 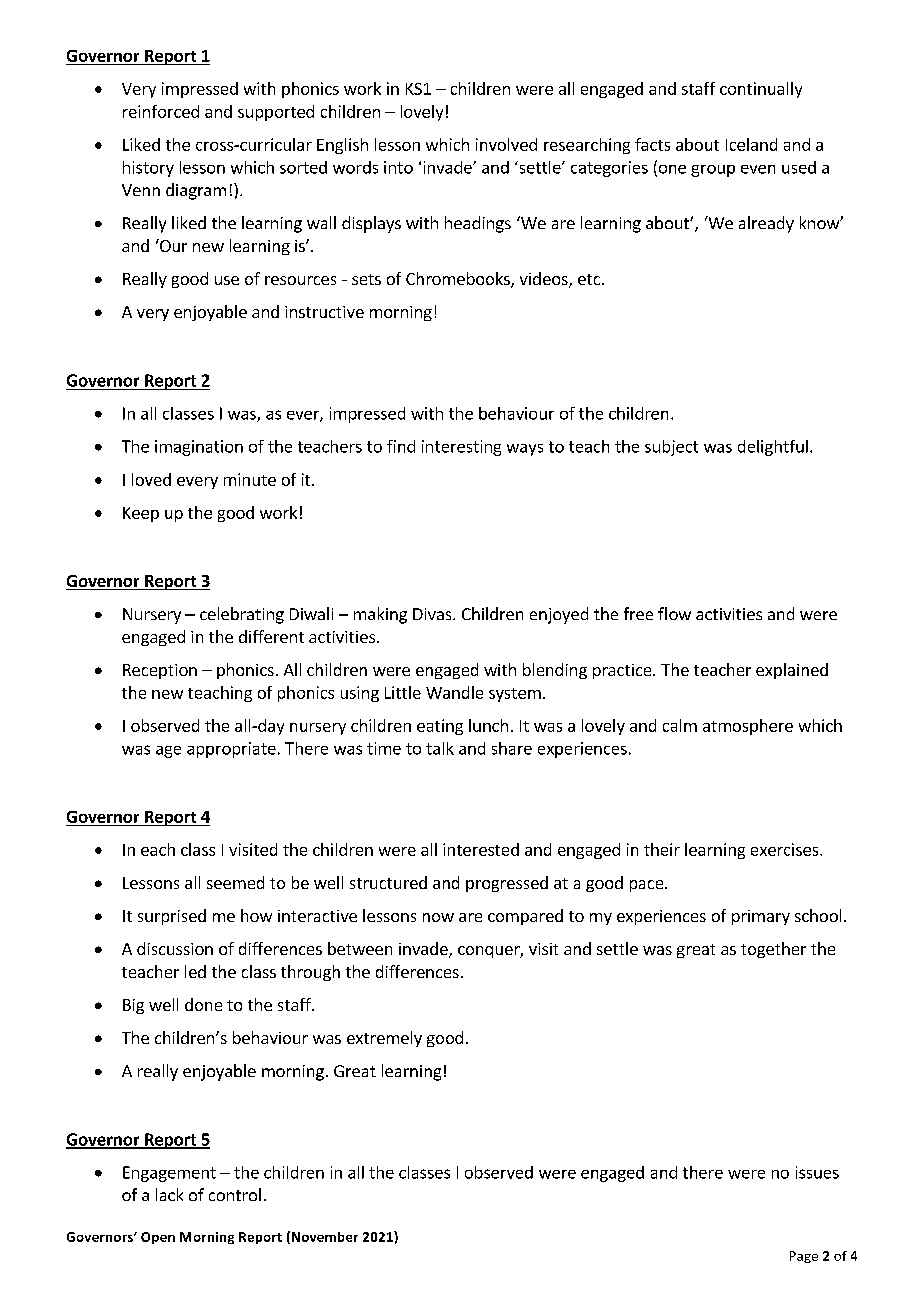 What do you see at coordinates (195, 971) in the screenshot?
I see `led` at bounding box center [195, 971].
